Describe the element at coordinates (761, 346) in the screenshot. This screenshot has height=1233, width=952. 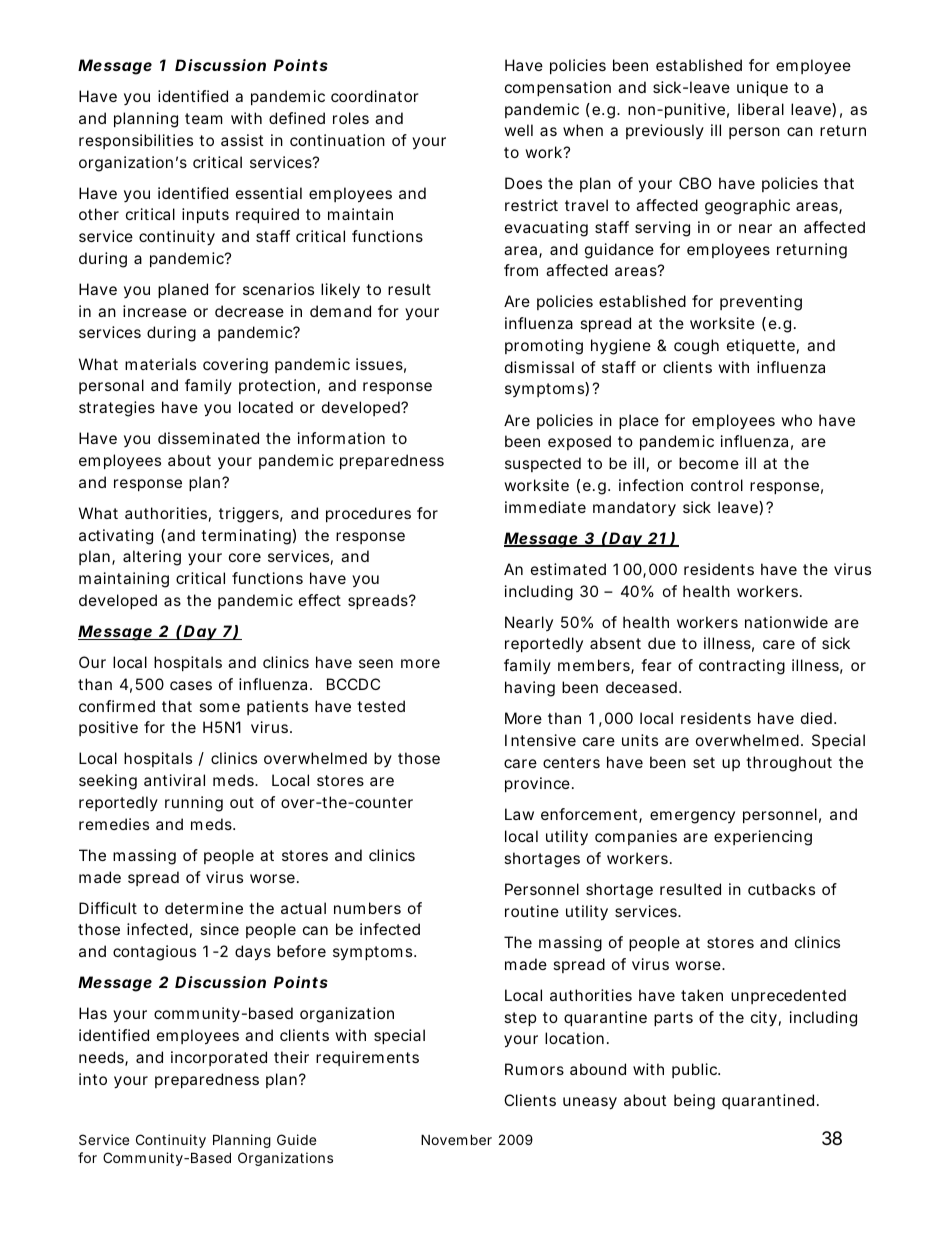
I see `etiquette` at that location.
